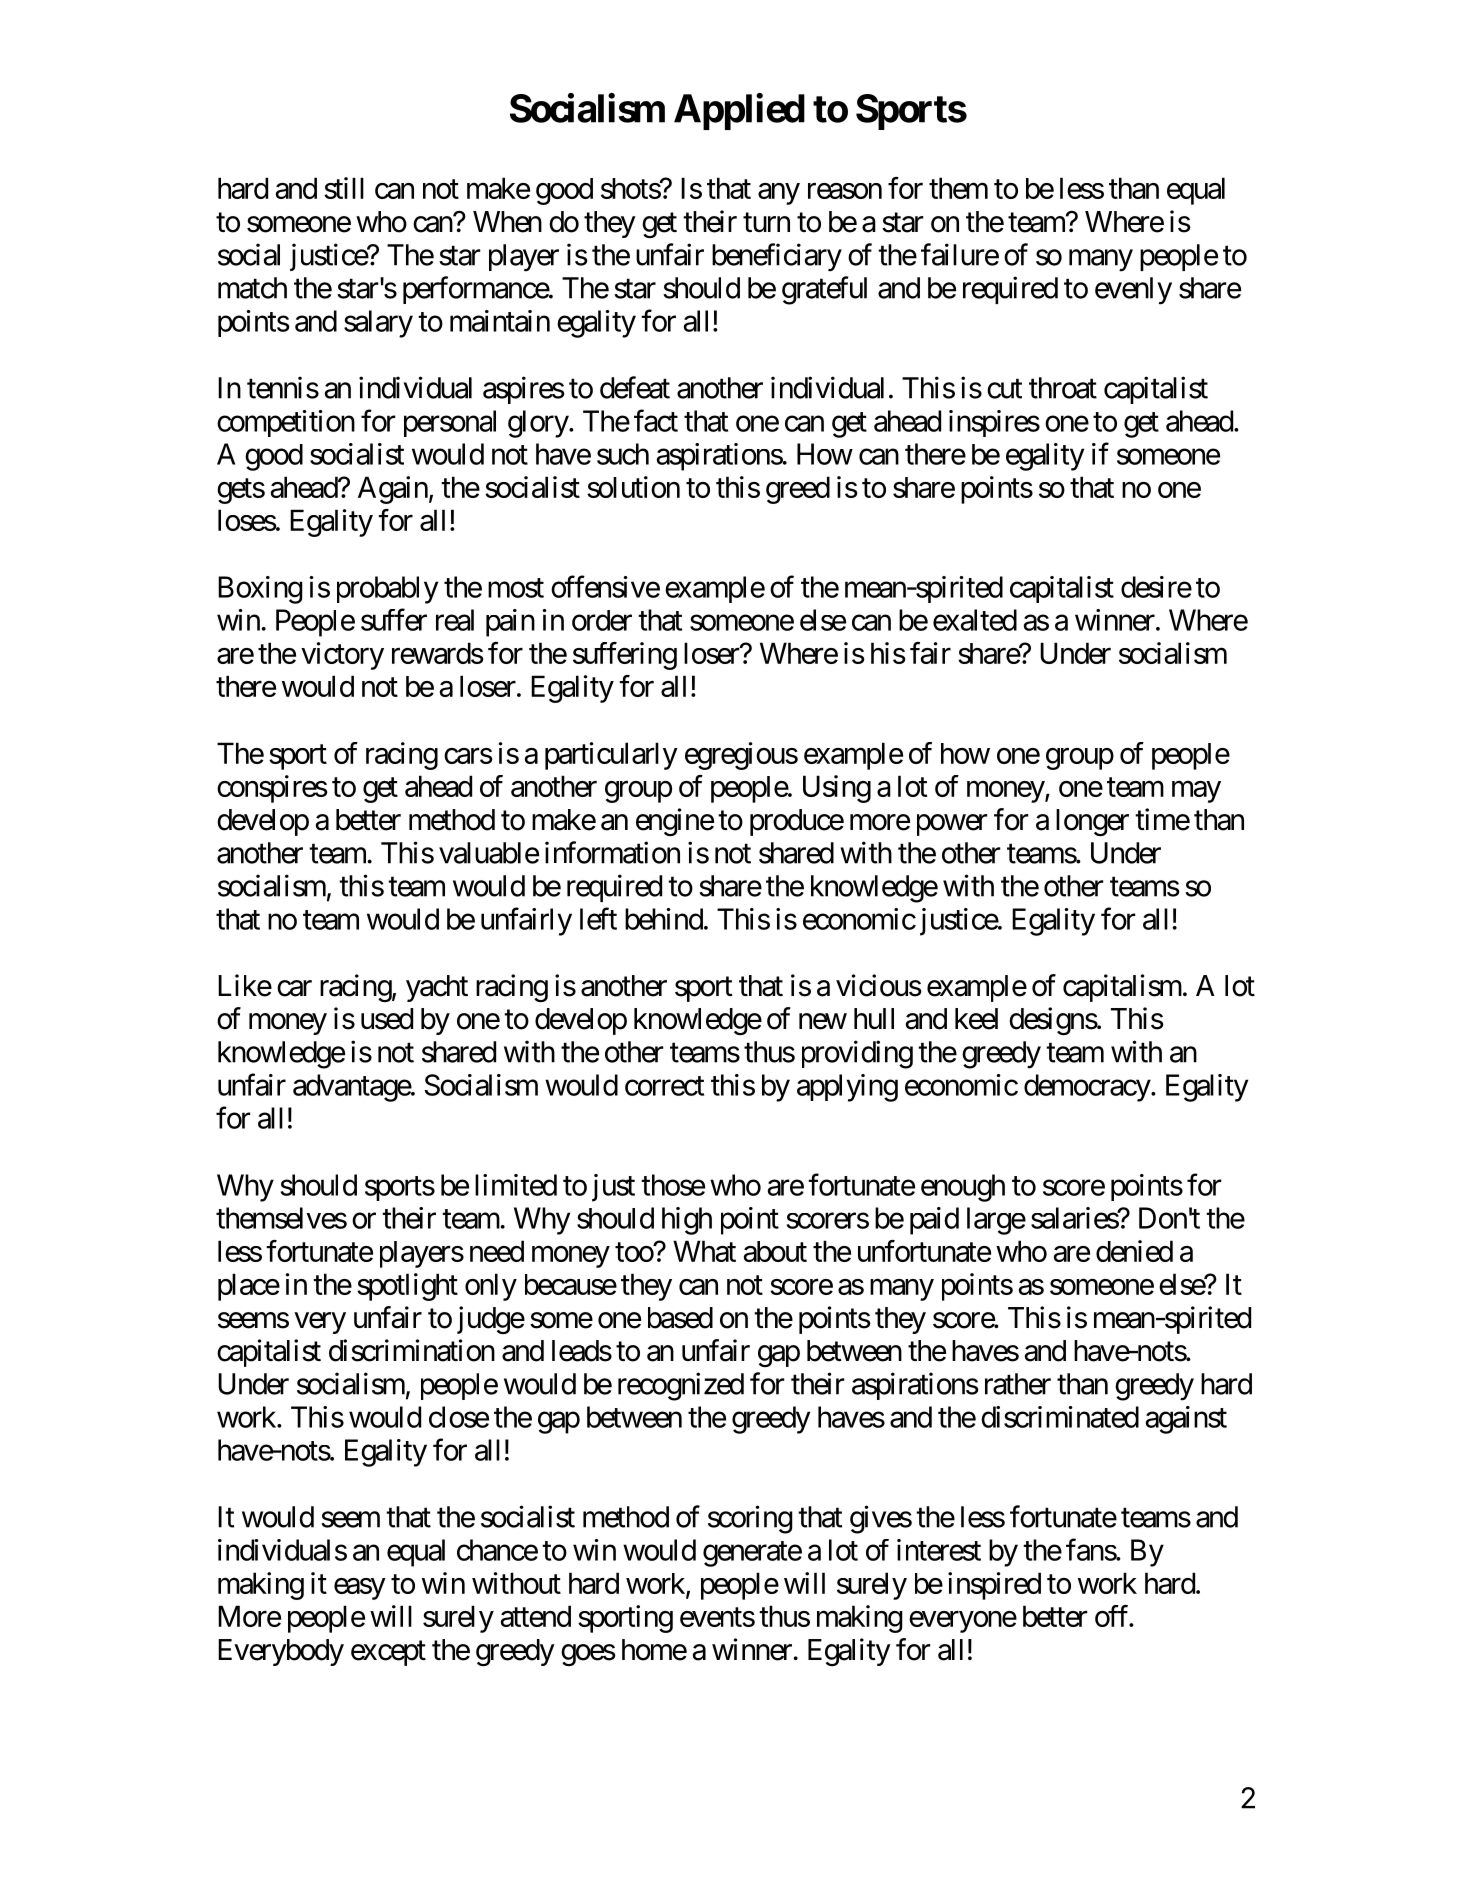 The image size is (1470, 1902). I want to click on still, so click(344, 188).
